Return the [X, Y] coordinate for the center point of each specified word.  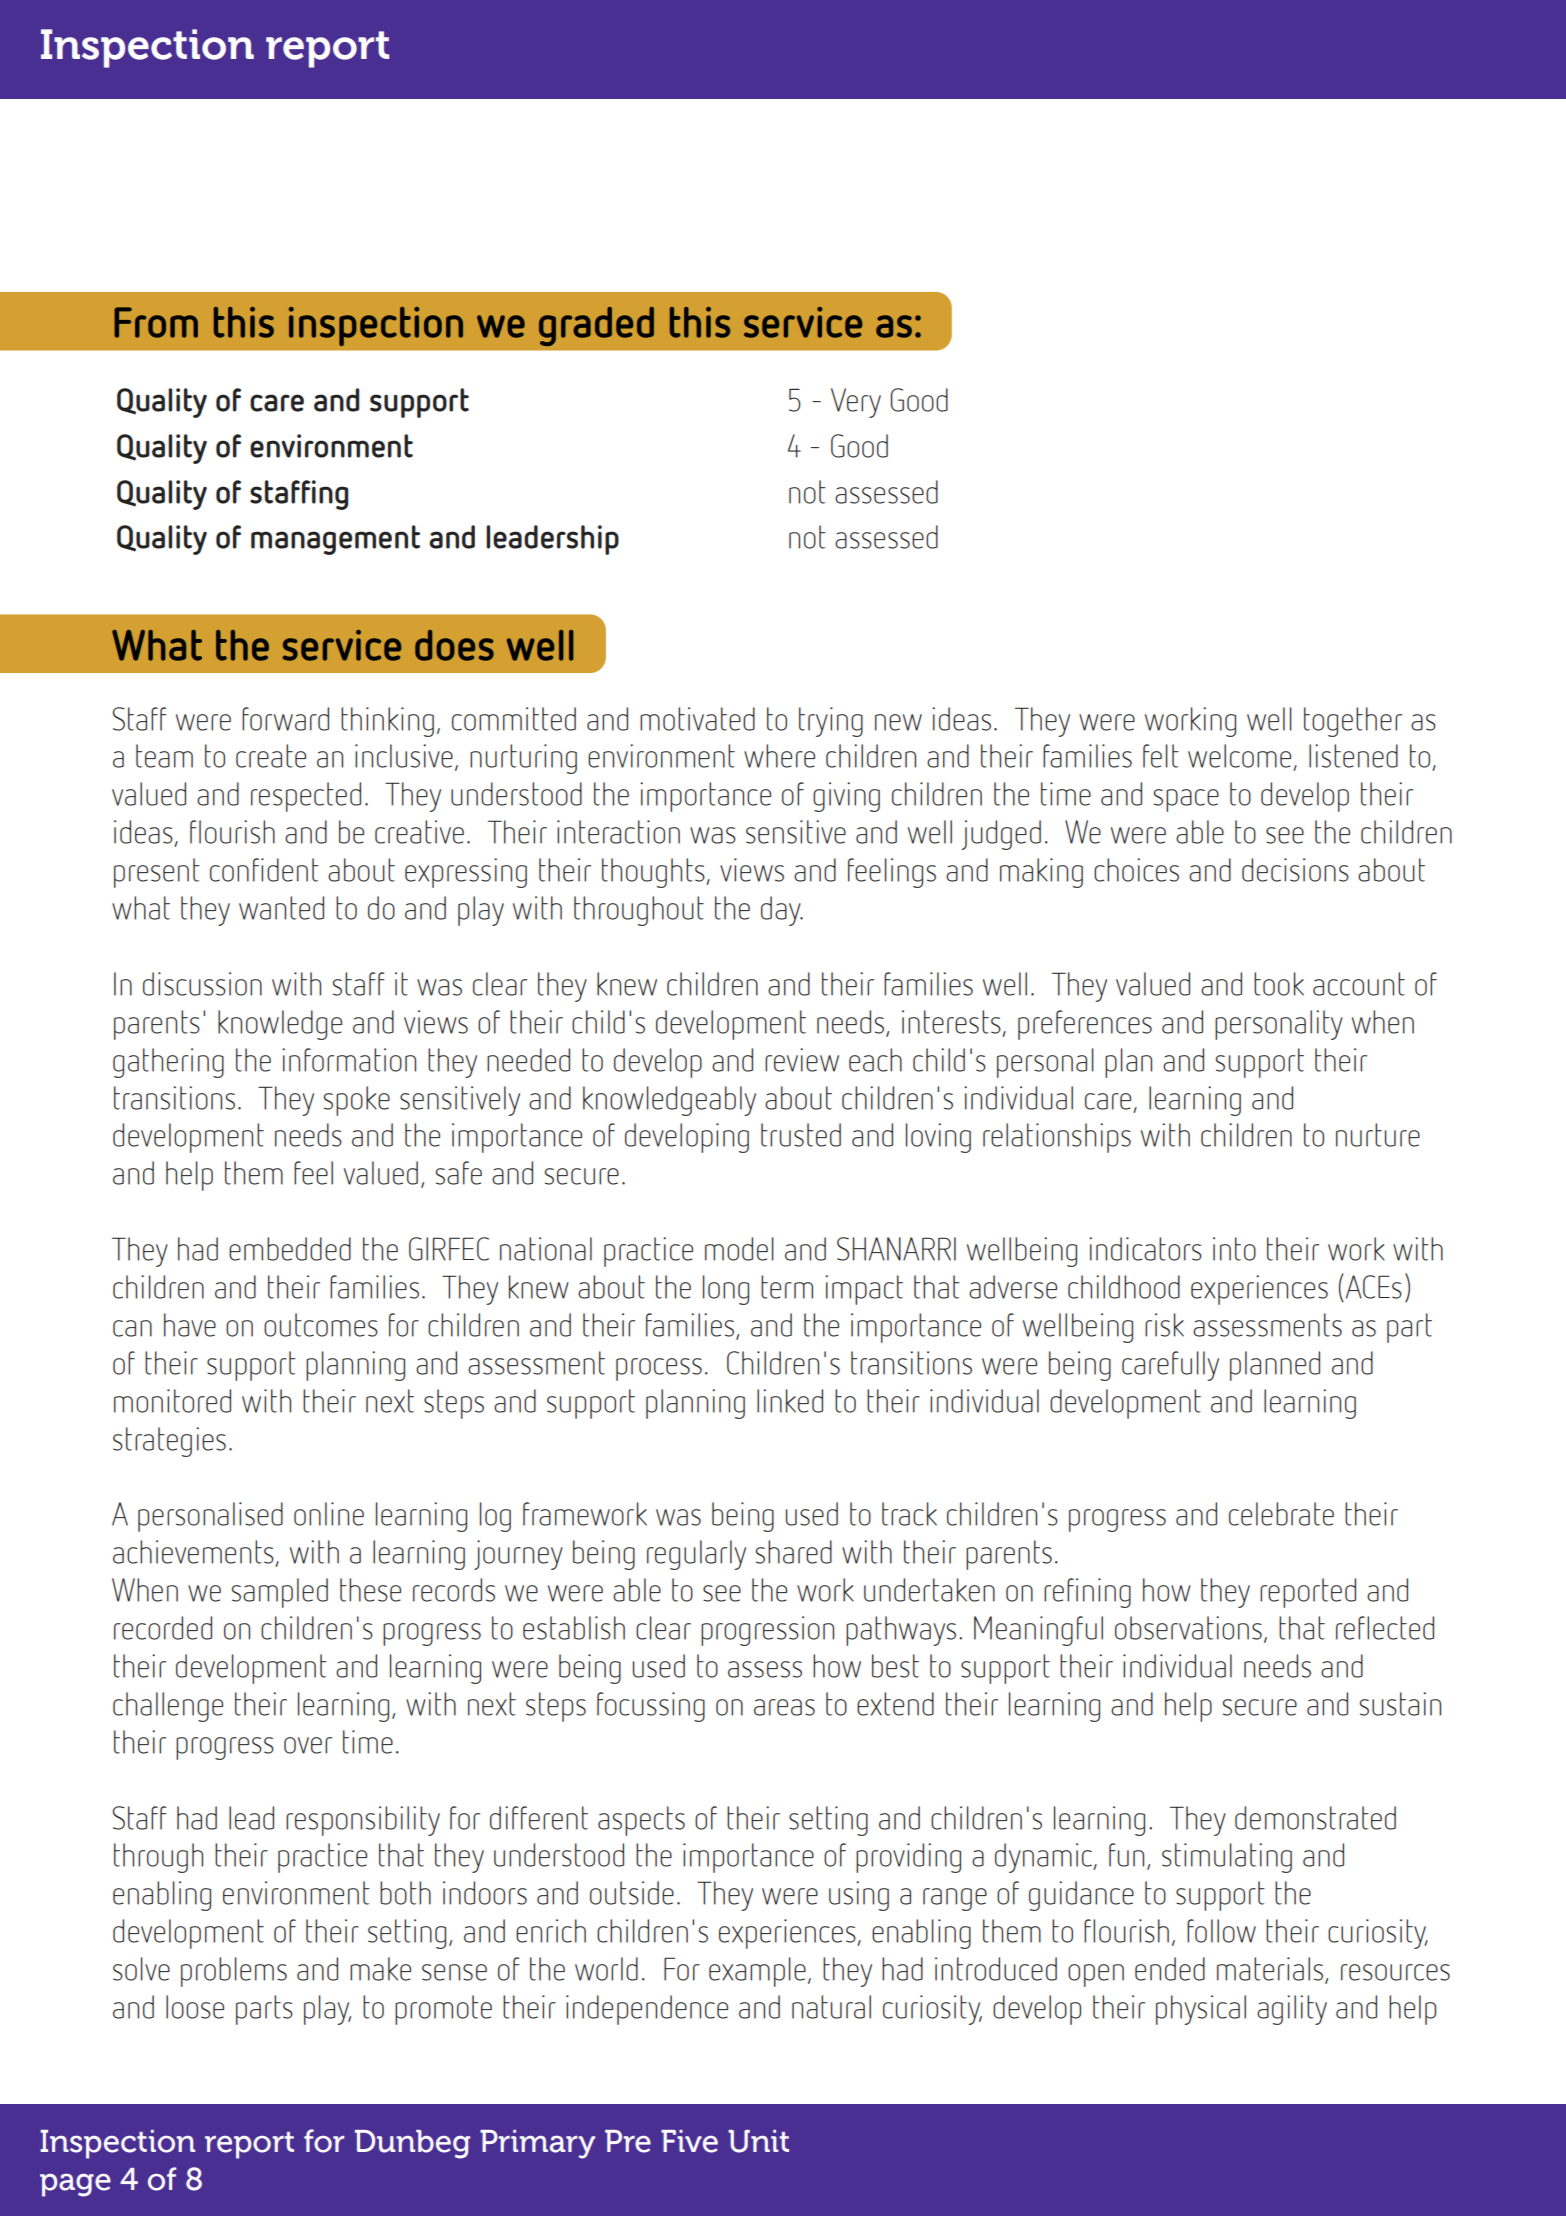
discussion [202, 984]
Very [856, 403]
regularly [696, 1555]
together [1353, 722]
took [1279, 984]
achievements [193, 1552]
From [156, 322]
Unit [758, 2141]
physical [1201, 2010]
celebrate [1281, 1514]
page [75, 2185]
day [782, 911]
